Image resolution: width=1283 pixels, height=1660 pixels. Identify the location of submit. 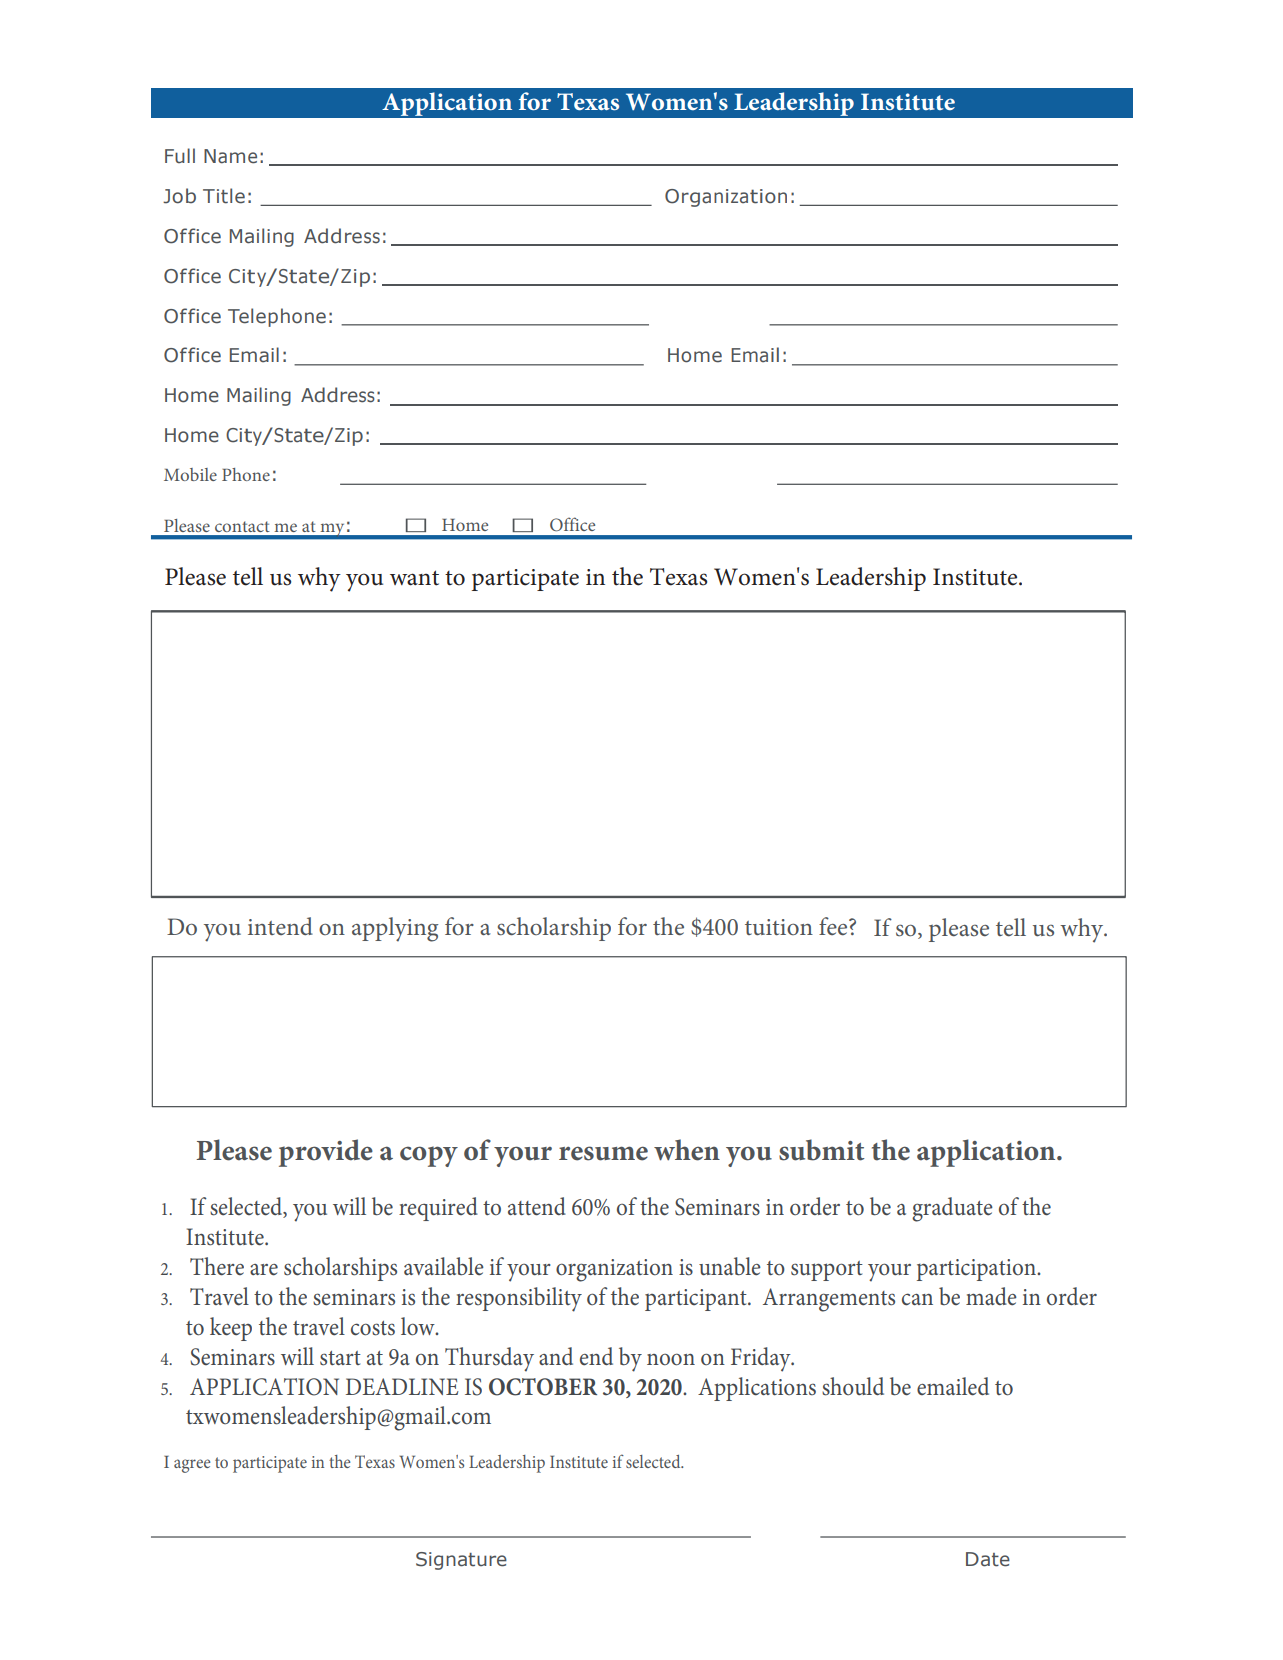
(821, 1150).
